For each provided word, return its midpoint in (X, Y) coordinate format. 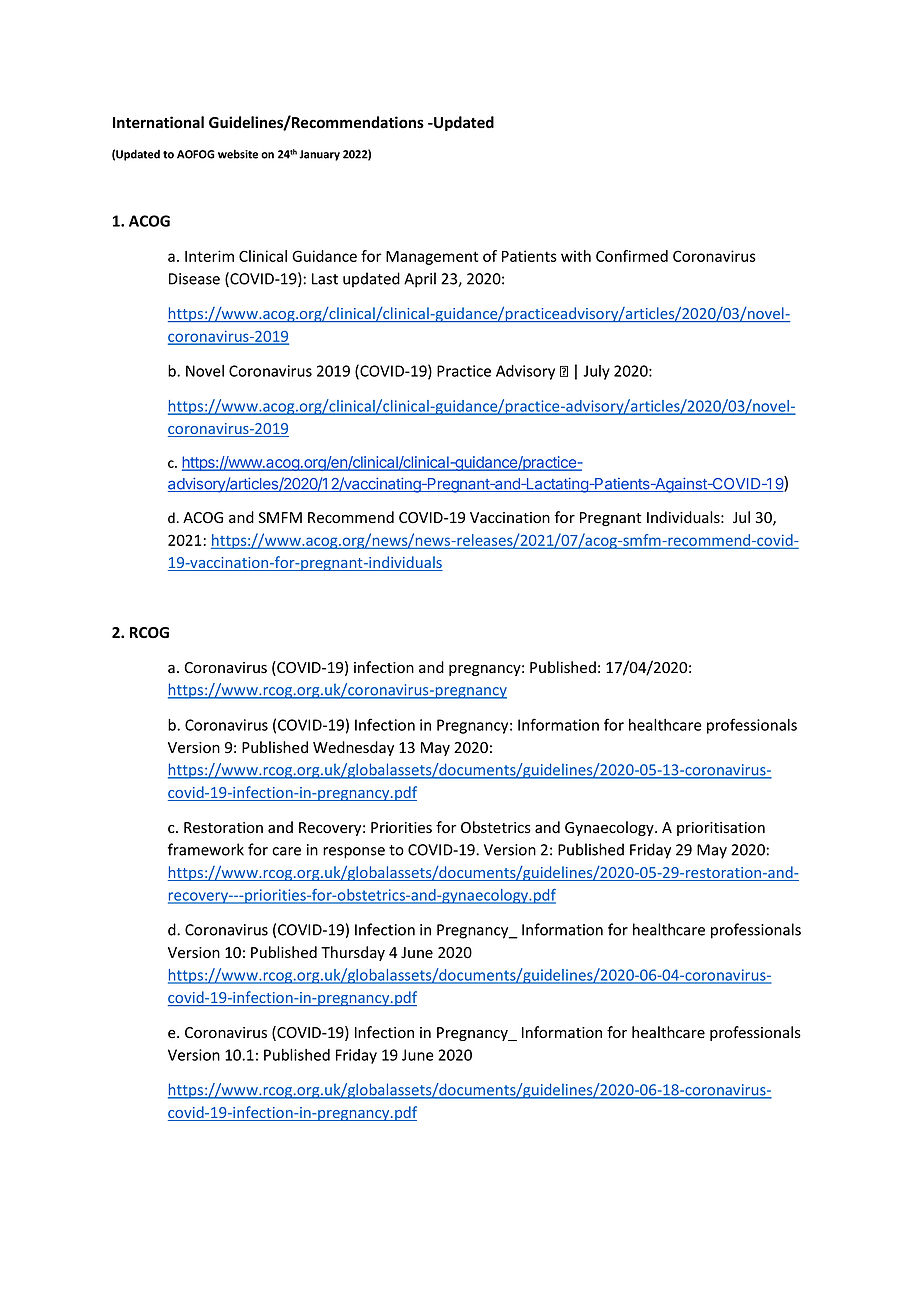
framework (206, 849)
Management (432, 258)
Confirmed (632, 256)
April (420, 280)
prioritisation (721, 829)
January (319, 155)
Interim (209, 256)
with (576, 256)
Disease (194, 279)
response (354, 853)
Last (325, 279)
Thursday (353, 953)
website (238, 154)
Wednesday (353, 748)
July (596, 372)
